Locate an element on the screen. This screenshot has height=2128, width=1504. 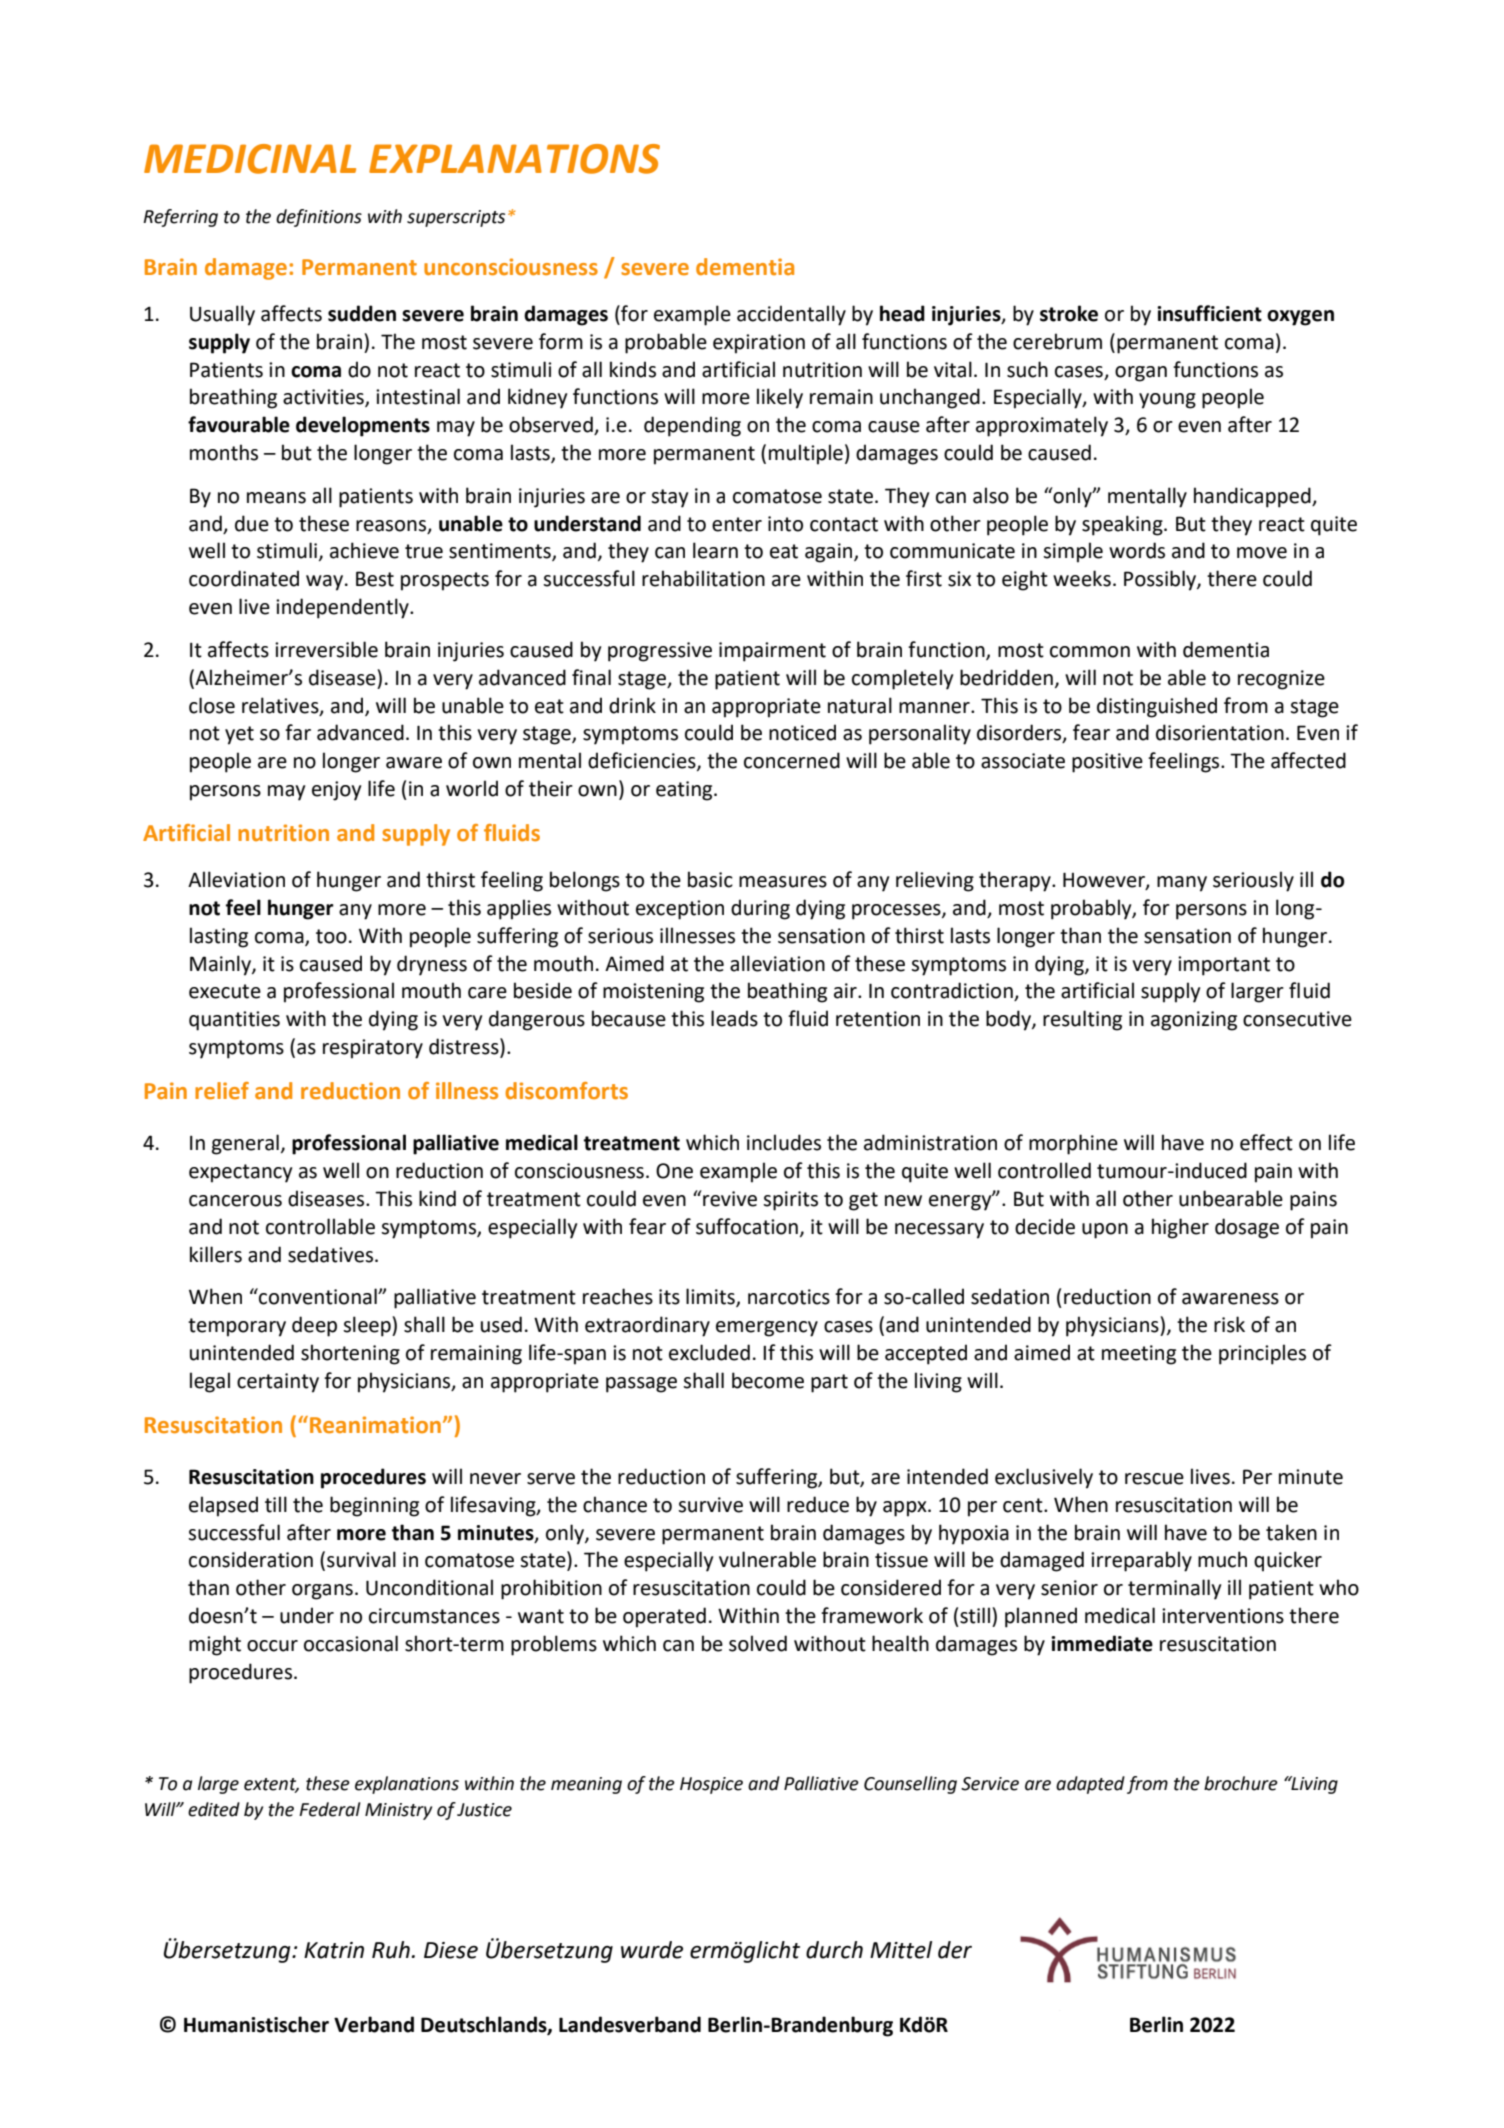
accidentally is located at coordinates (791, 315).
